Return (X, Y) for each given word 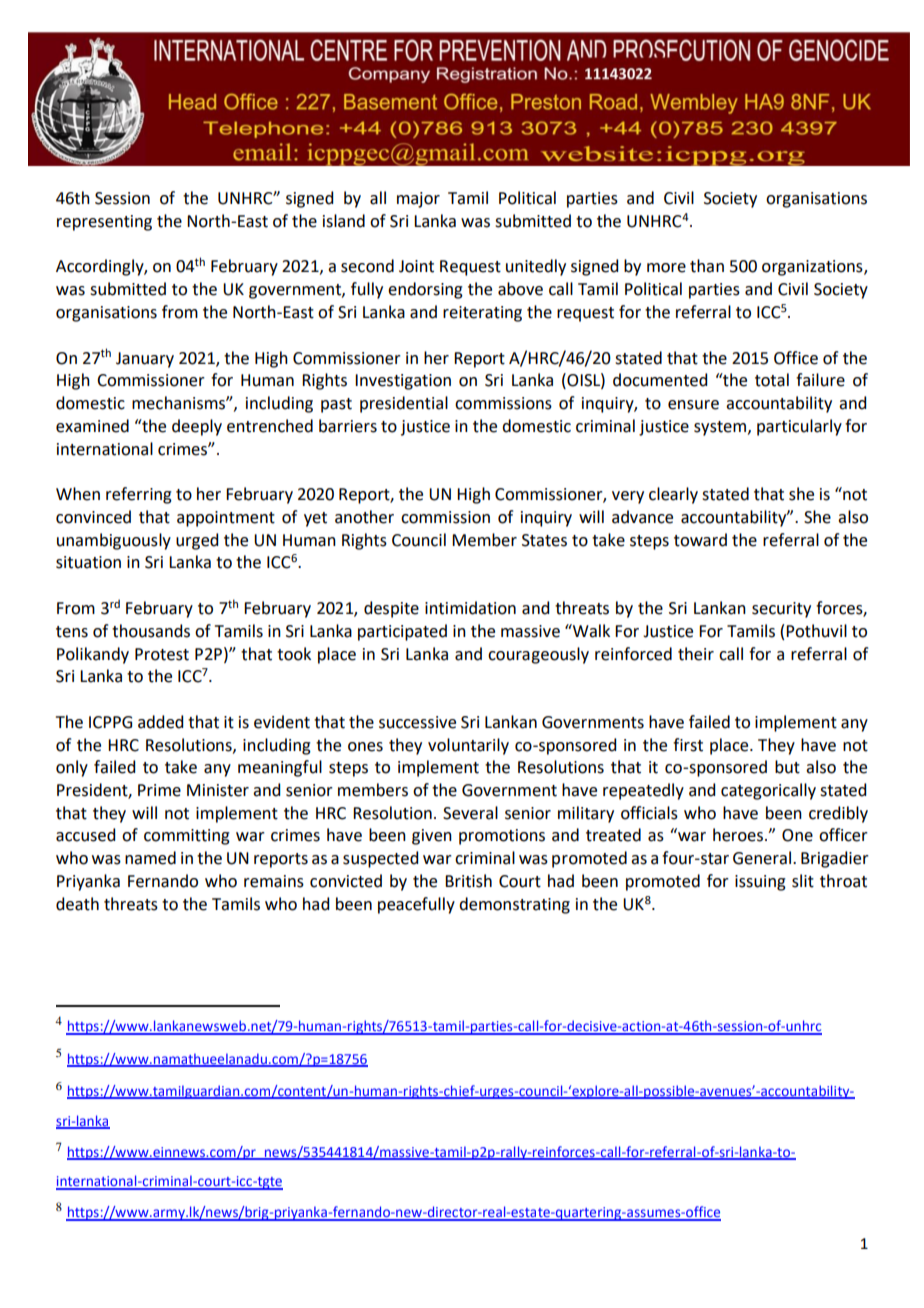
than (707, 266)
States (544, 540)
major (418, 200)
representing (104, 223)
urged (197, 541)
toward (700, 540)
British (468, 881)
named (150, 858)
